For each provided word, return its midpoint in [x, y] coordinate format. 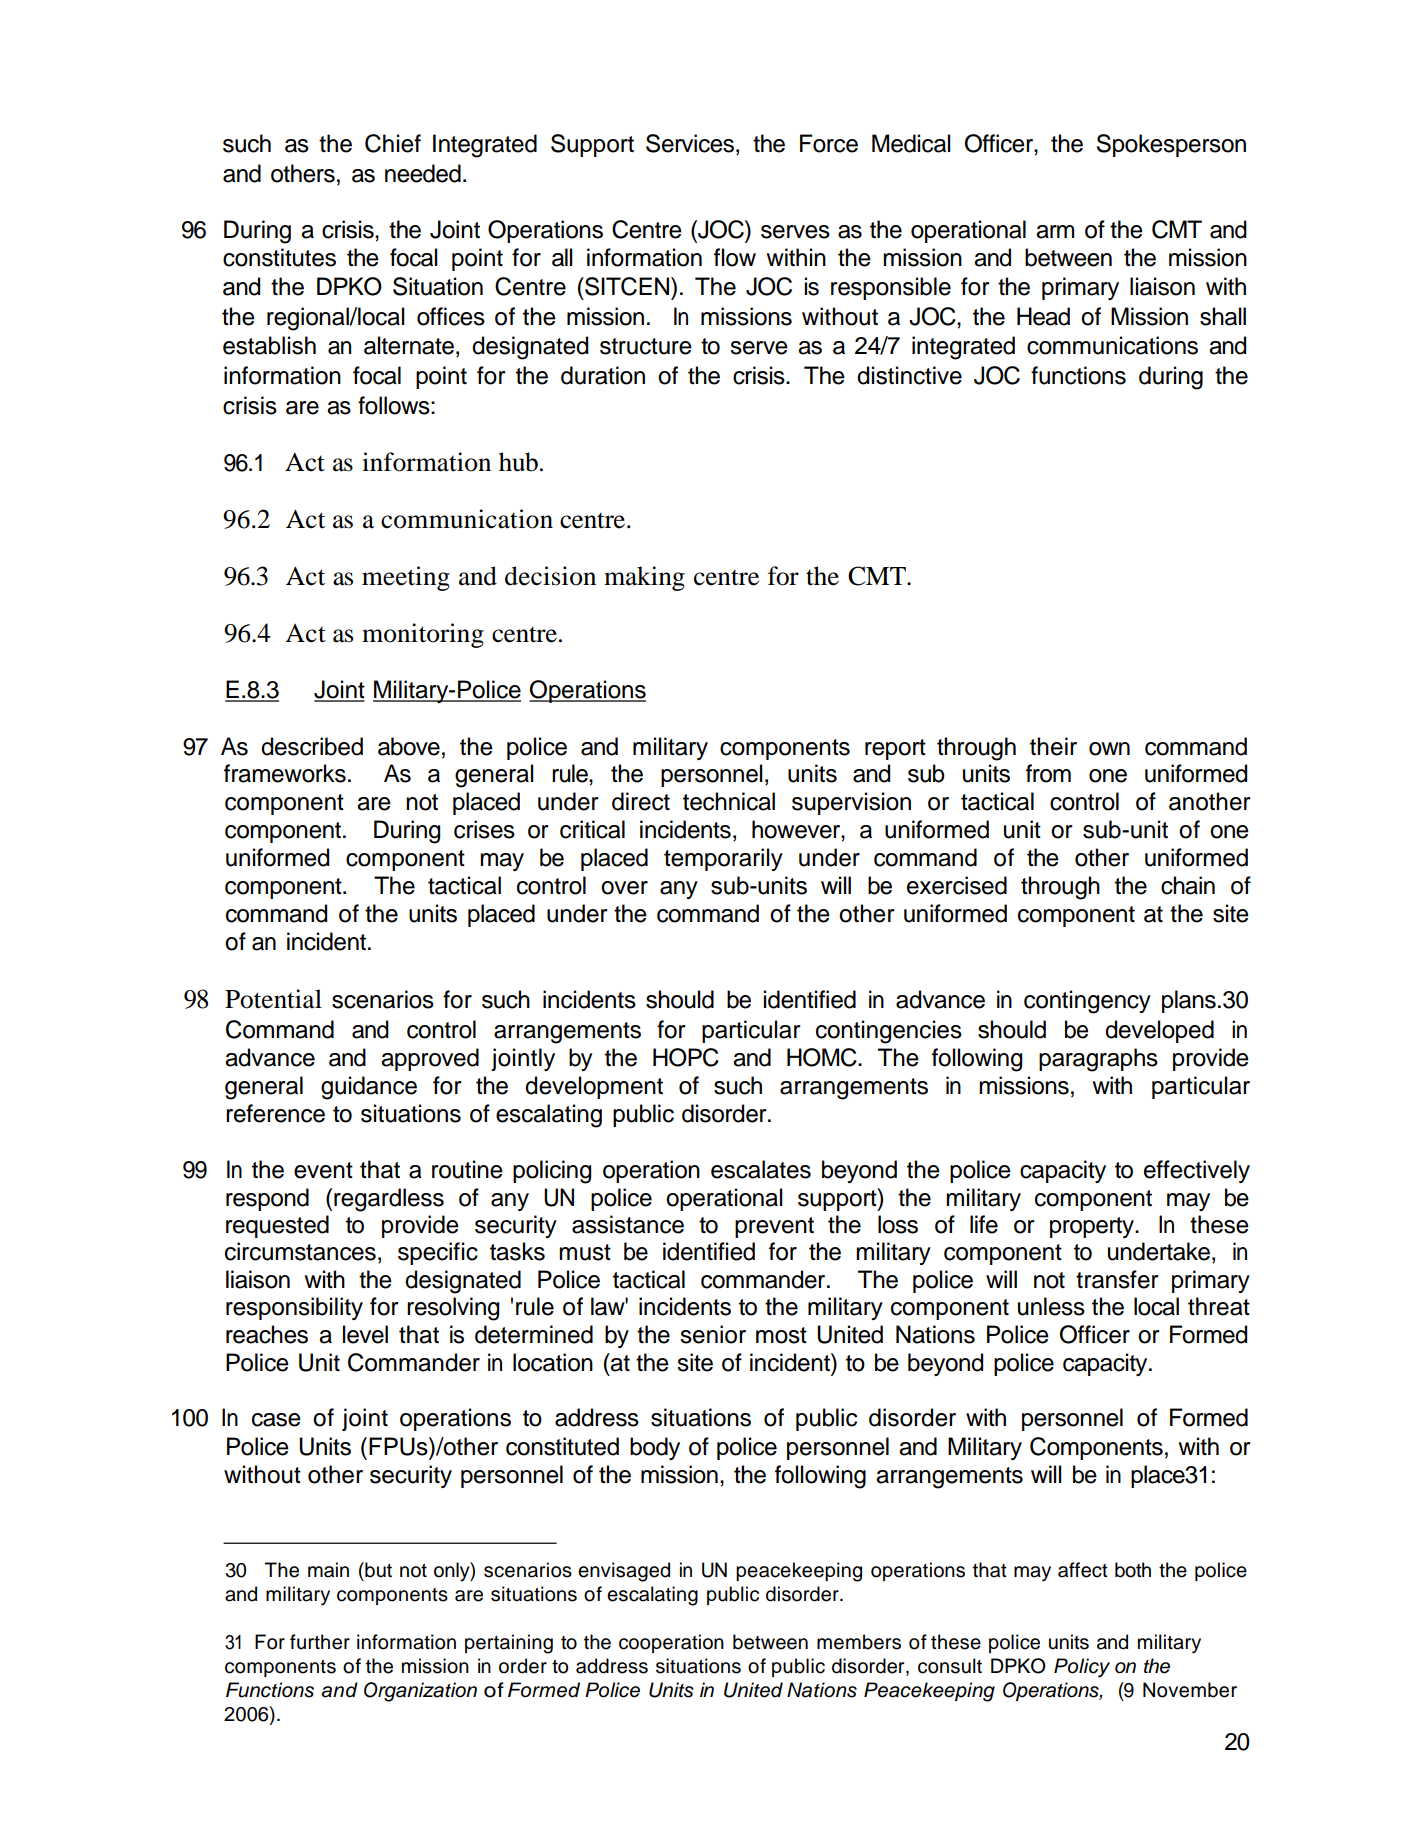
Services [691, 143]
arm [1055, 232]
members [859, 1642]
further [320, 1642]
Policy [1082, 1668]
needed [423, 173]
